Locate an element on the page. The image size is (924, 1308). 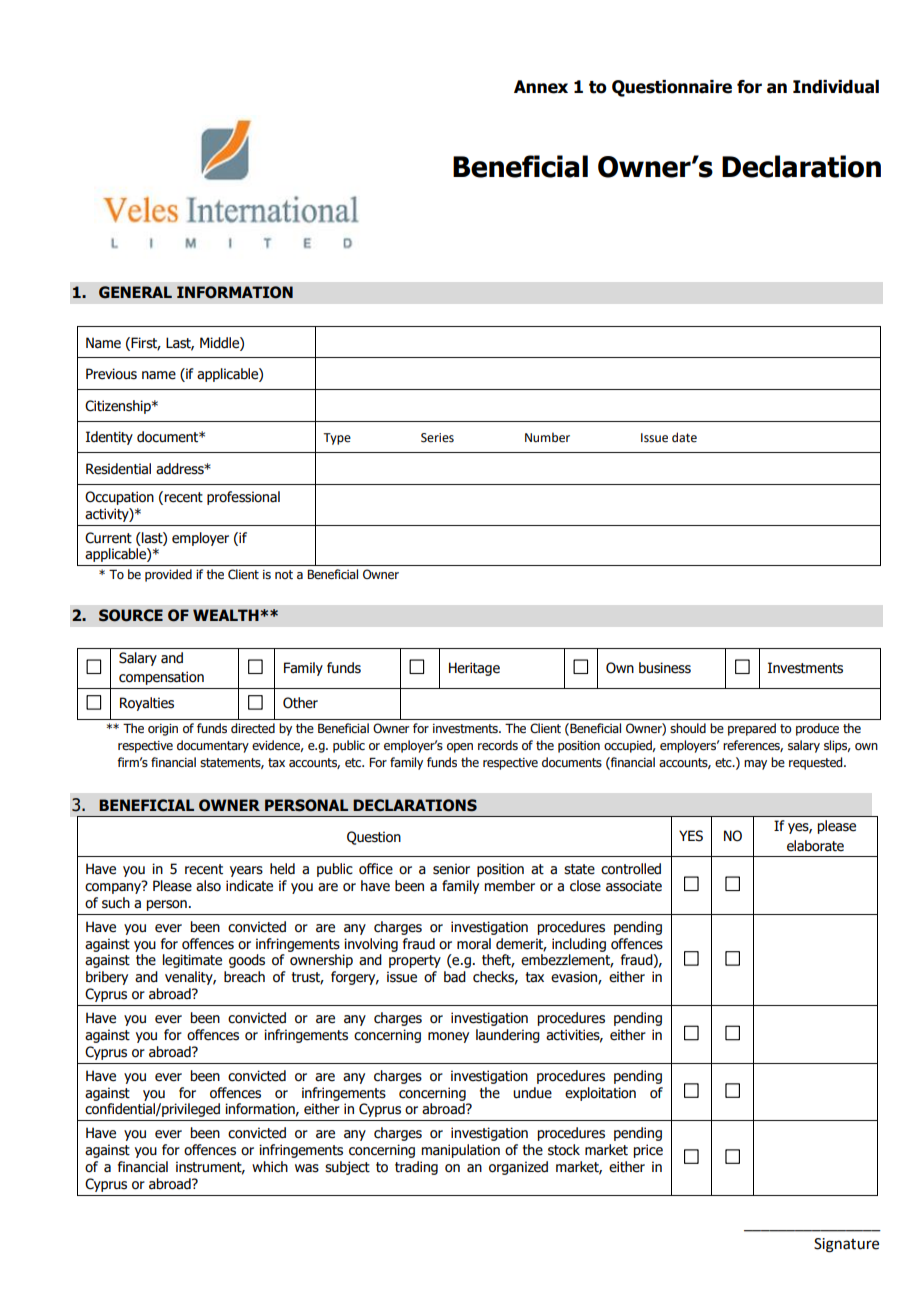
moral is located at coordinates (474, 944).
